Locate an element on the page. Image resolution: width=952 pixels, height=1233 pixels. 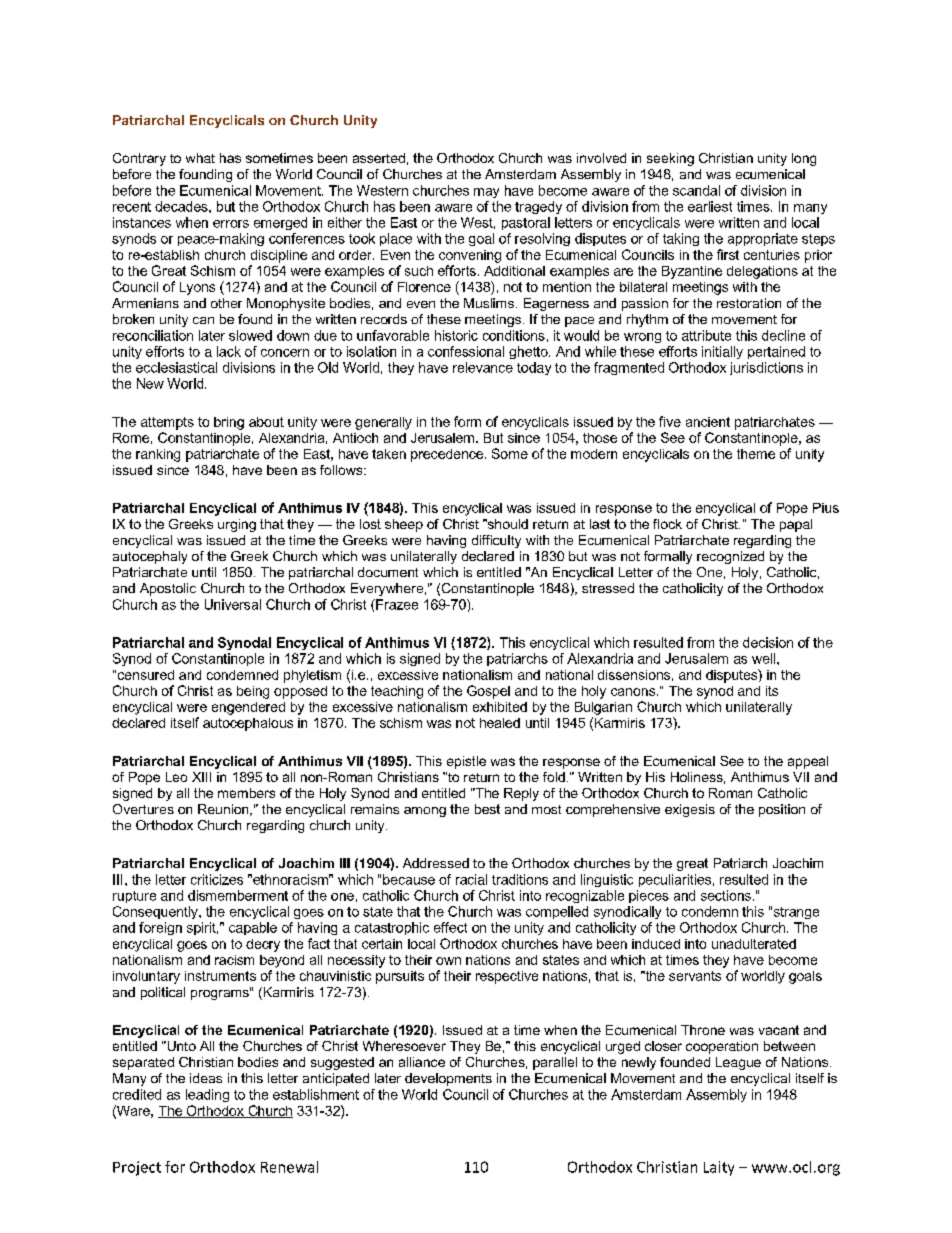
racial is located at coordinates (471, 879).
